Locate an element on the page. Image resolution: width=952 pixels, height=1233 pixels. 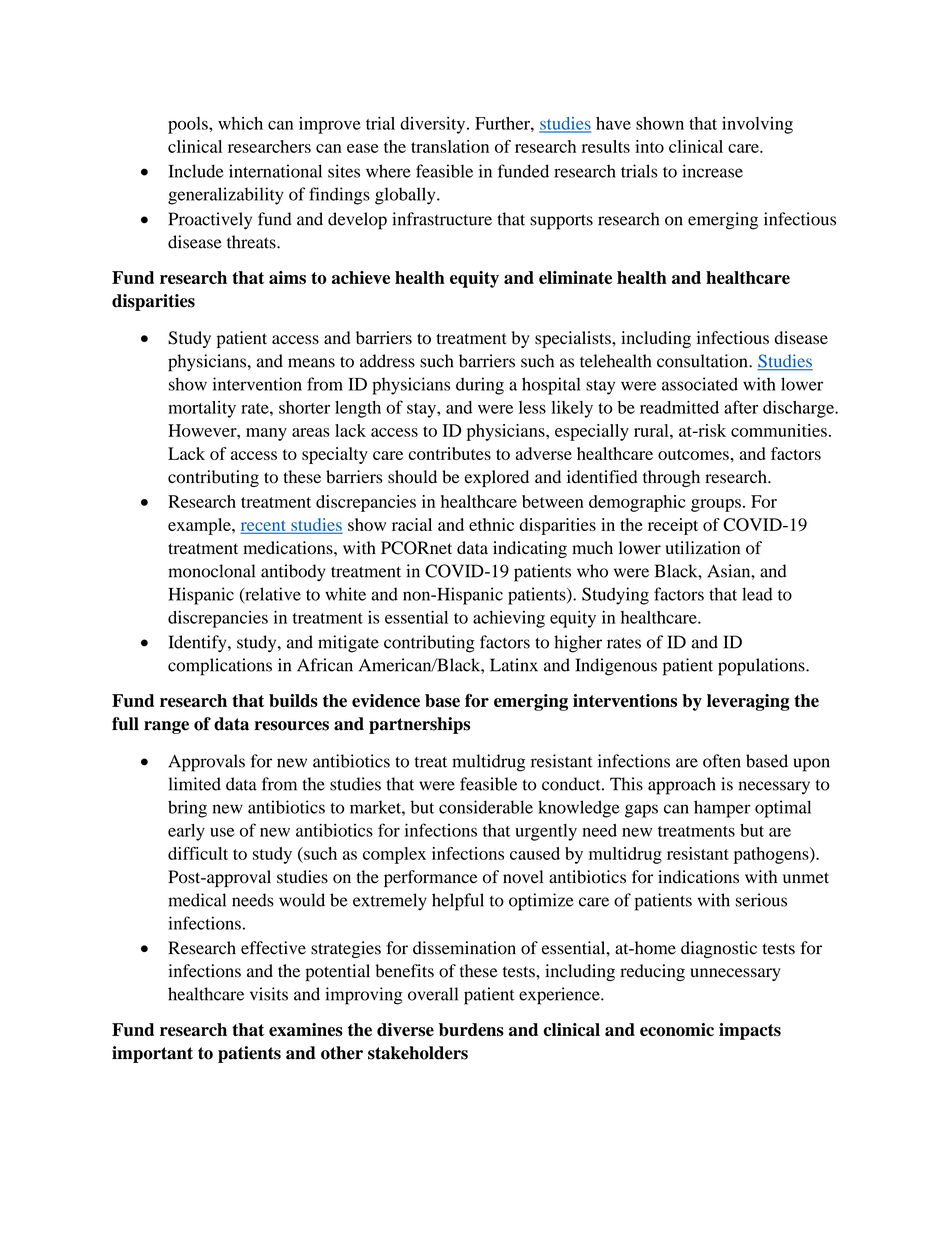
complications is located at coordinates (220, 667).
